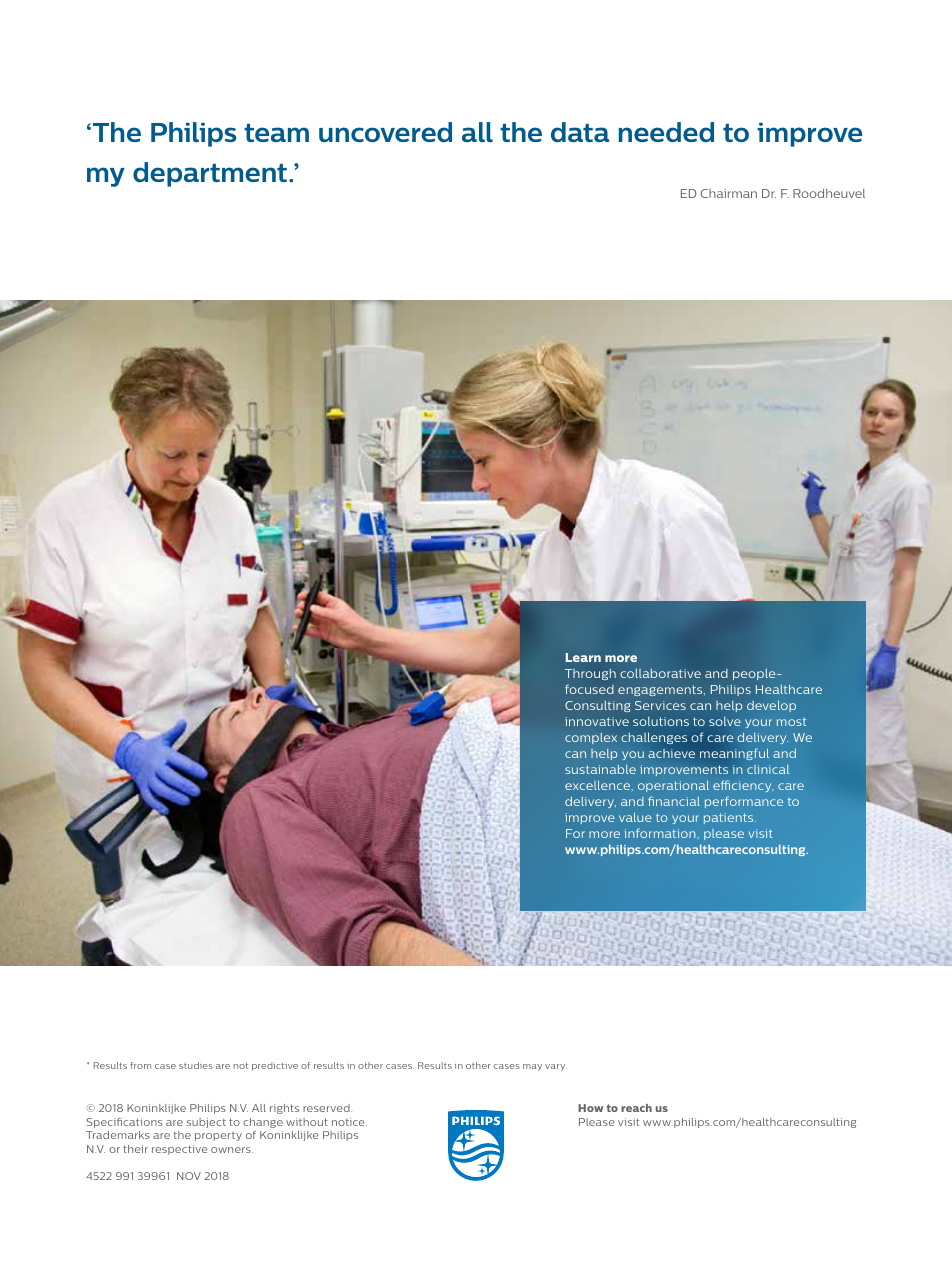 This screenshot has height=1267, width=952. I want to click on subject, so click(206, 1123).
